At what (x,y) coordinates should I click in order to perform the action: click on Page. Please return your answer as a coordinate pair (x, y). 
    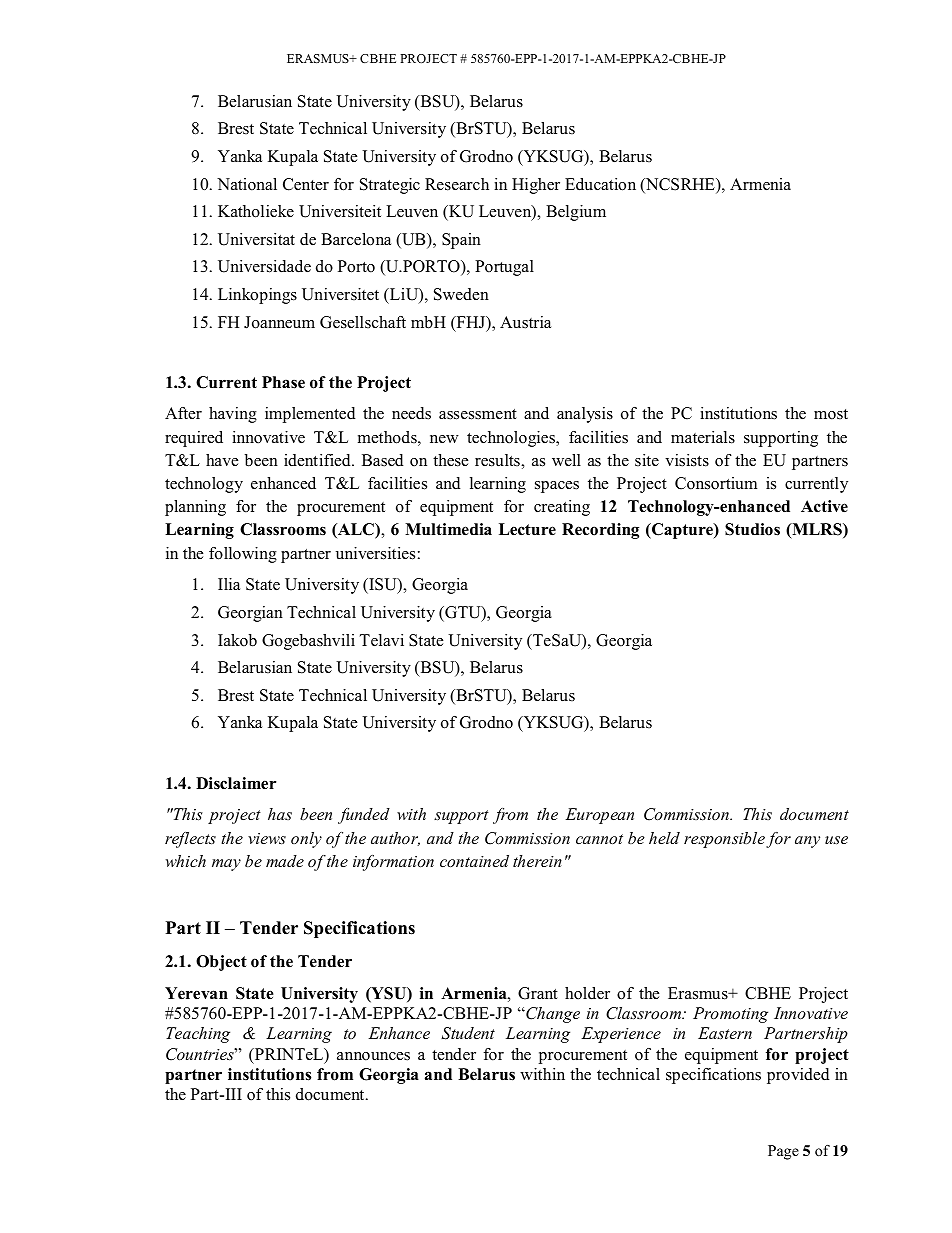
    Looking at the image, I should click on (783, 1152).
